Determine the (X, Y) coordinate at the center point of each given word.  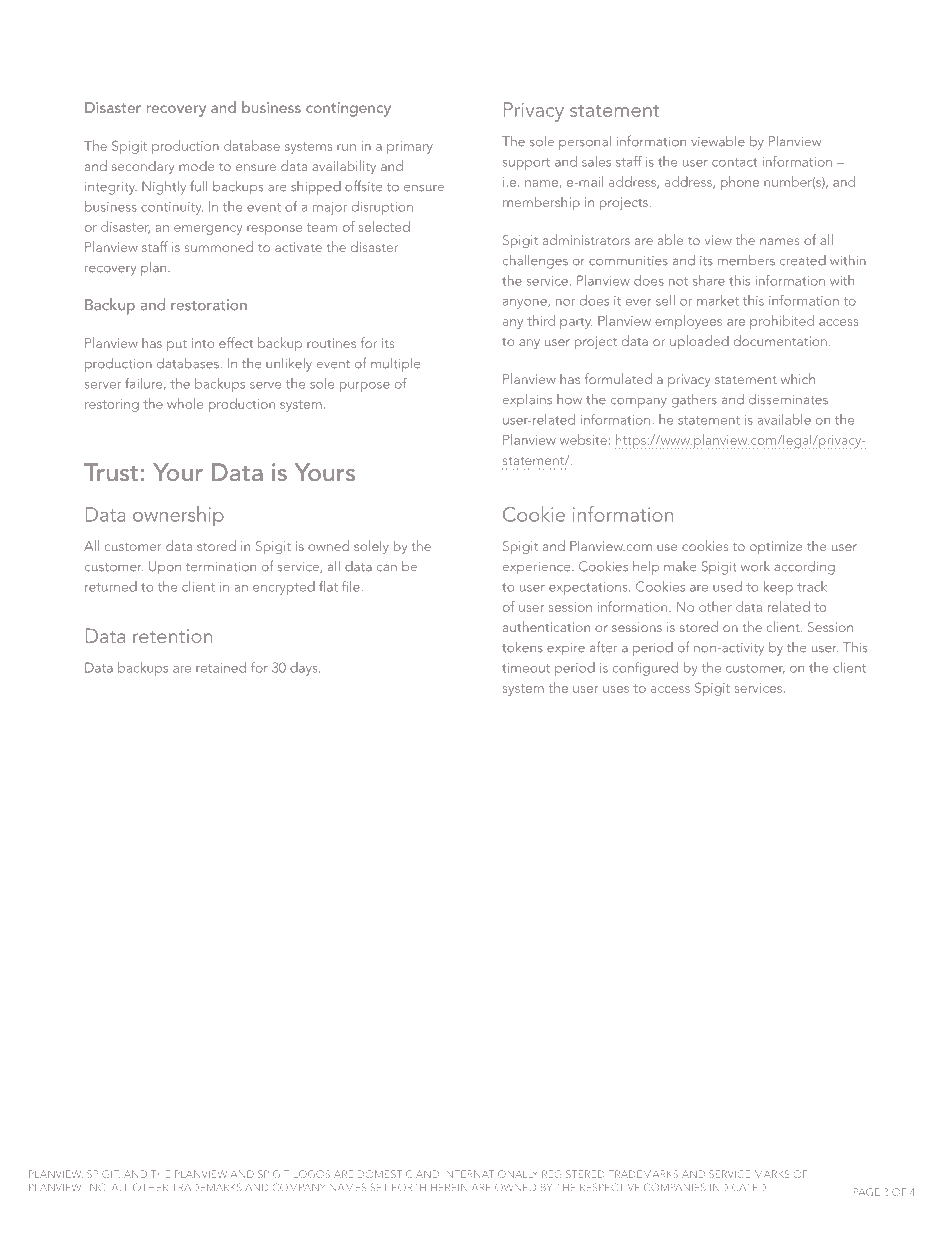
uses (616, 689)
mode (196, 166)
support (526, 164)
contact (734, 162)
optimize (776, 547)
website (583, 439)
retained (221, 667)
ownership (178, 516)
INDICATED (738, 1187)
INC (97, 1187)
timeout (526, 668)
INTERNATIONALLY (492, 1174)
